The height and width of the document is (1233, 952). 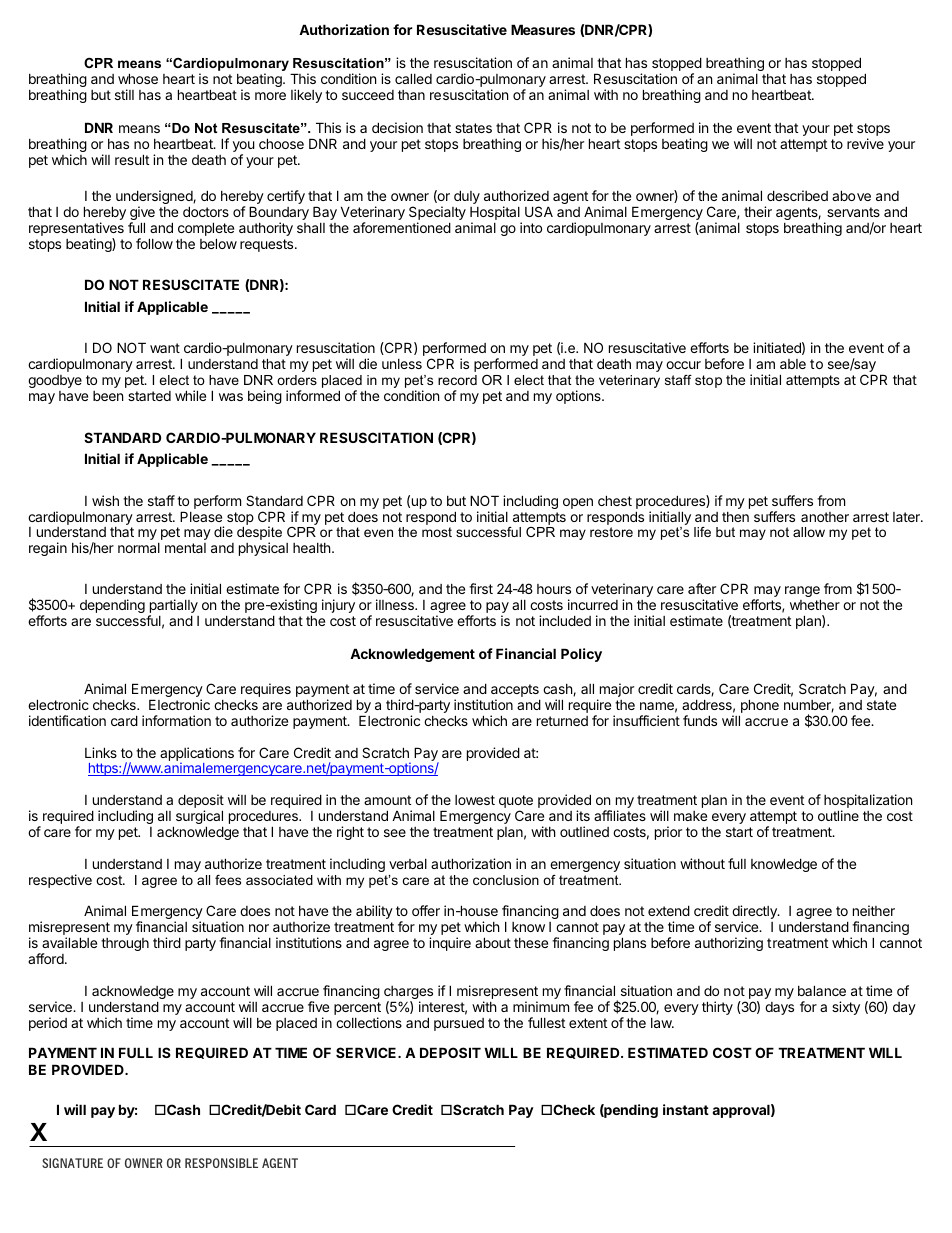 I want to click on range, so click(x=803, y=593).
